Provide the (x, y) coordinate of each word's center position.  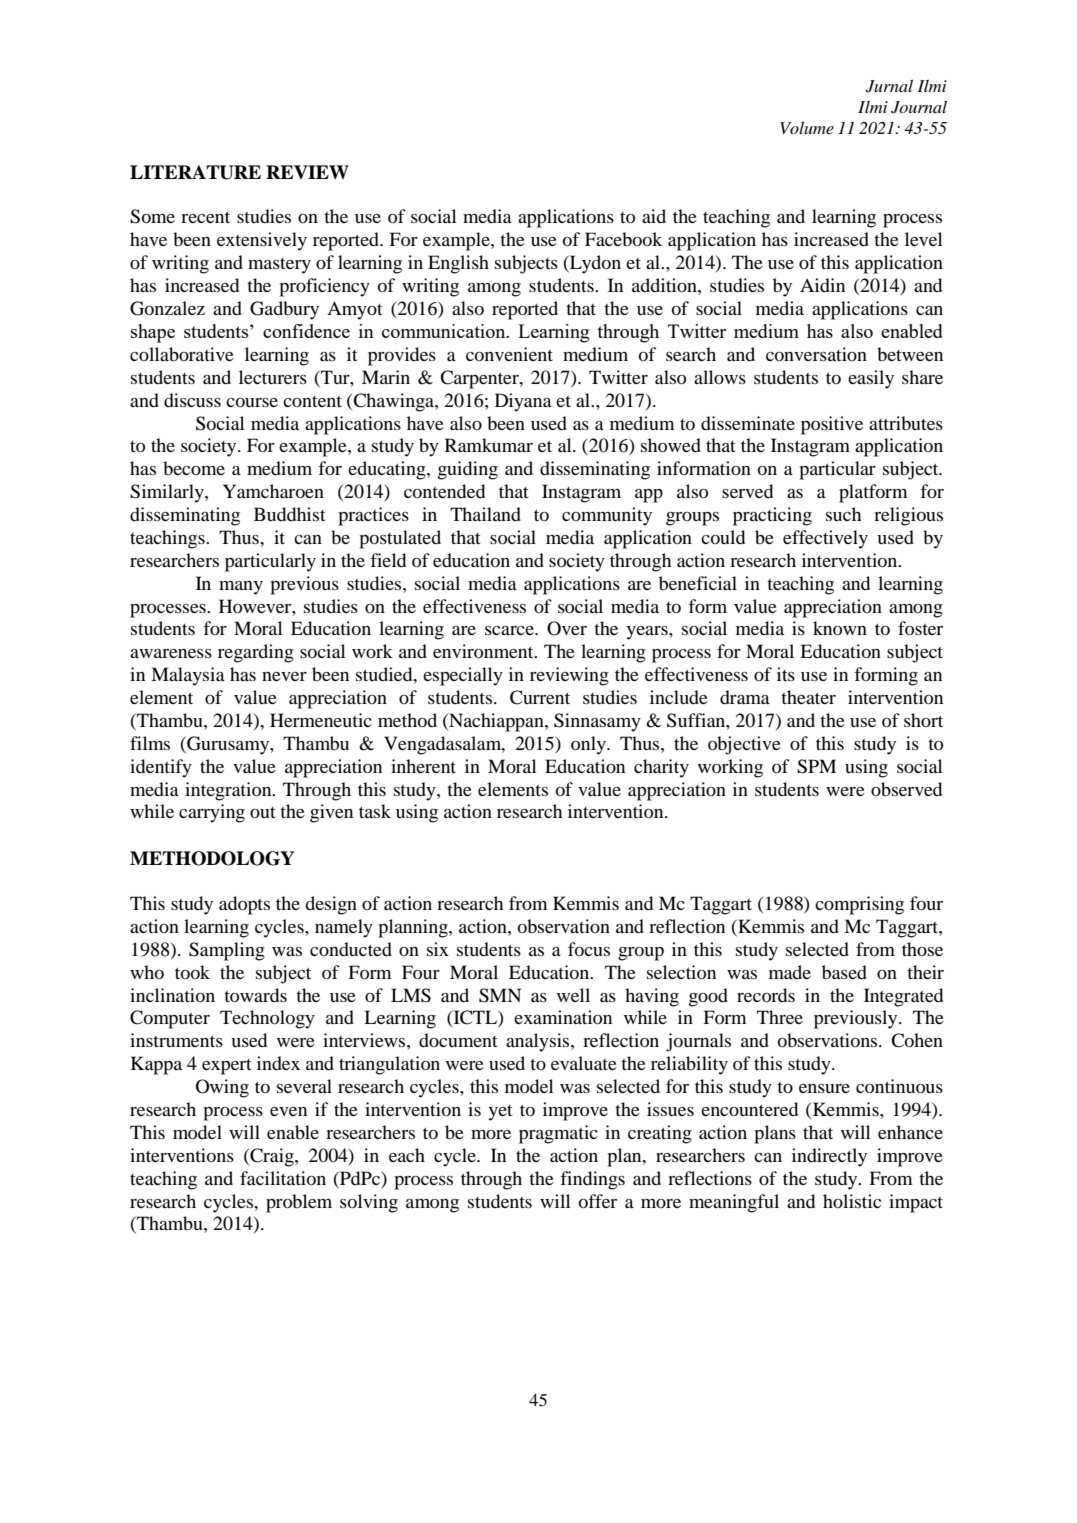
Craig (272, 1157)
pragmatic (558, 1134)
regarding (256, 653)
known (840, 628)
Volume (807, 127)
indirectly (829, 1157)
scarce (510, 630)
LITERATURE (195, 172)
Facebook (623, 239)
